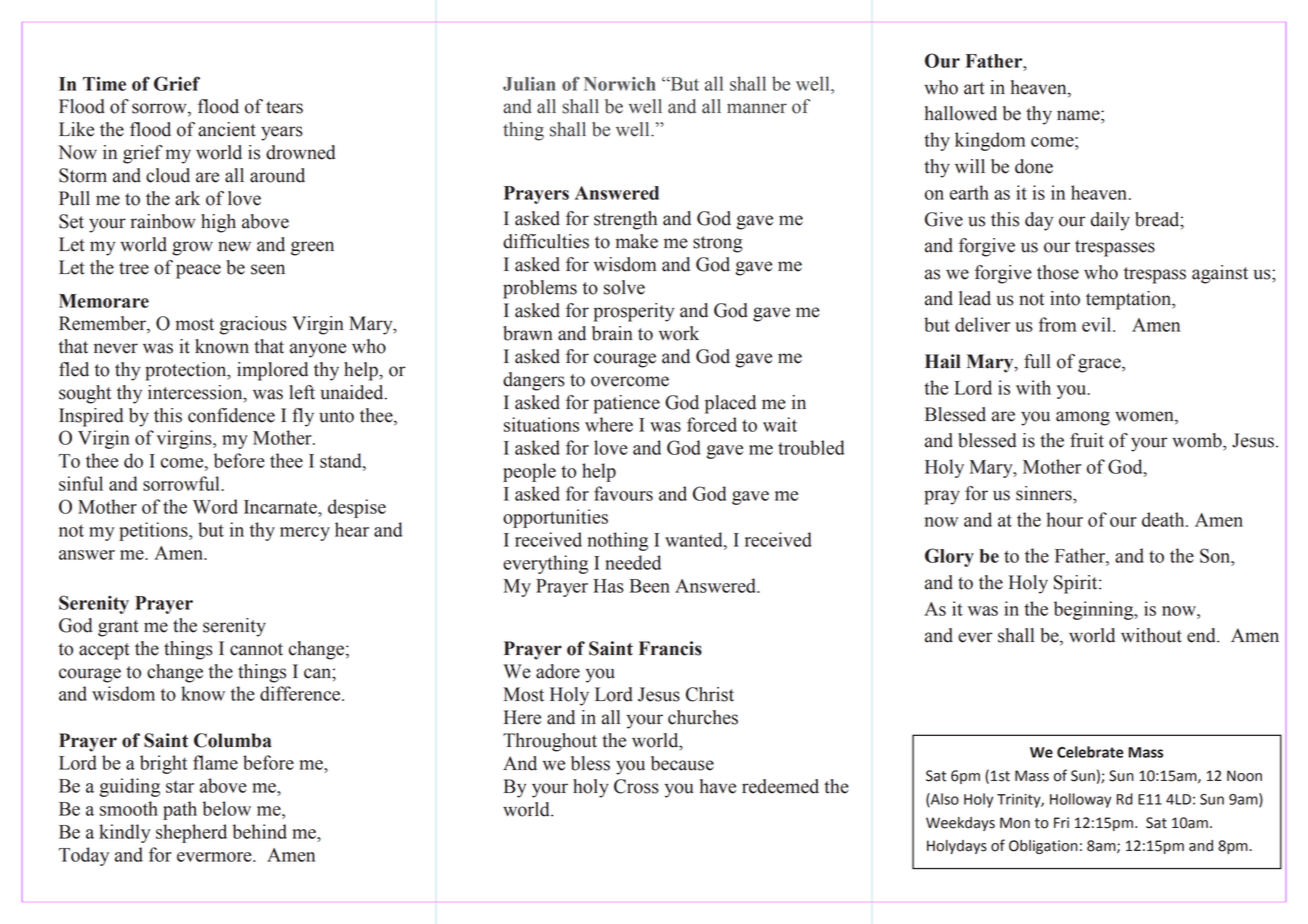 The height and width of the screenshot is (924, 1308). Describe the element at coordinates (623, 493) in the screenshot. I see `favours` at that location.
